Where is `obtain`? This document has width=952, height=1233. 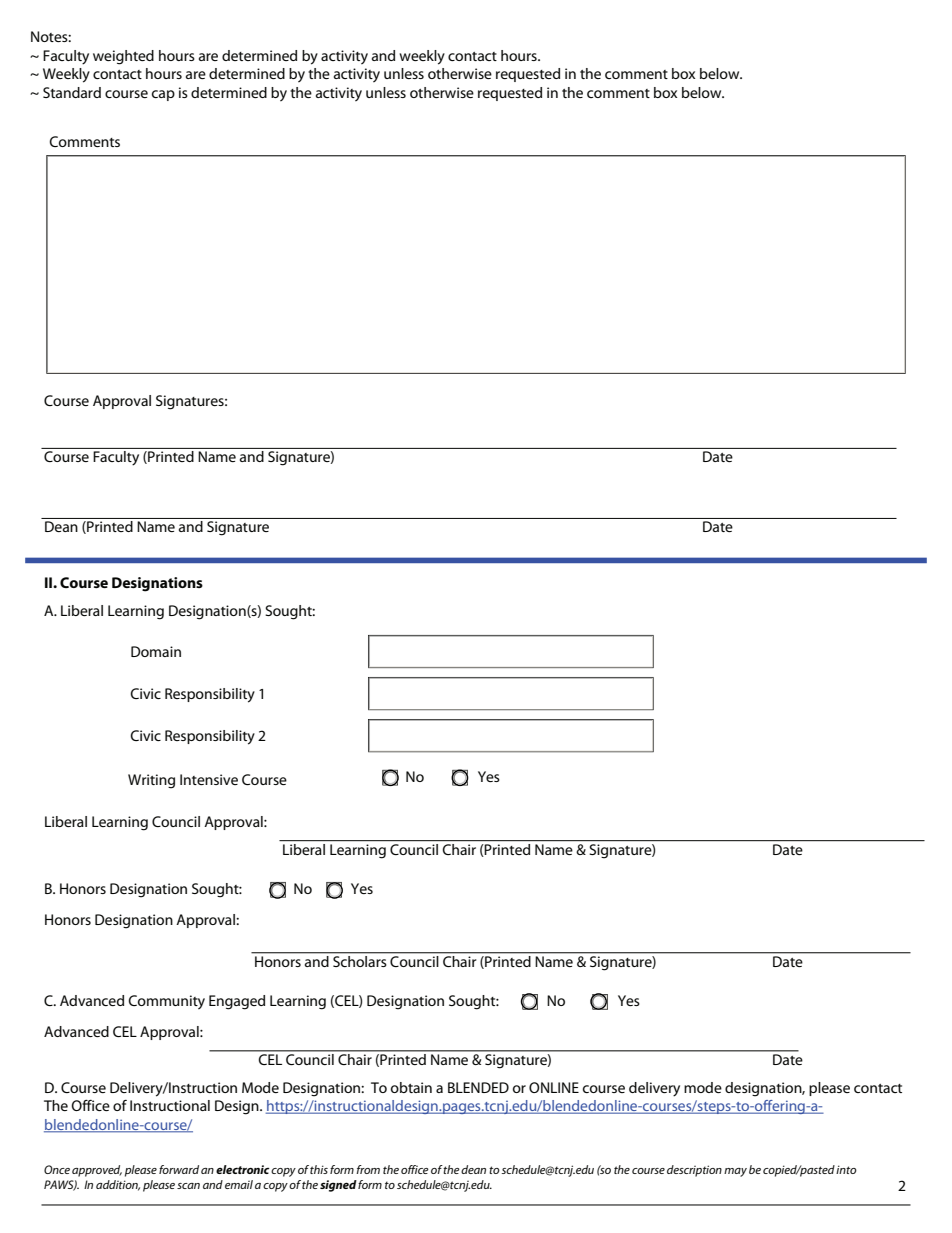
obtain is located at coordinates (411, 1087).
